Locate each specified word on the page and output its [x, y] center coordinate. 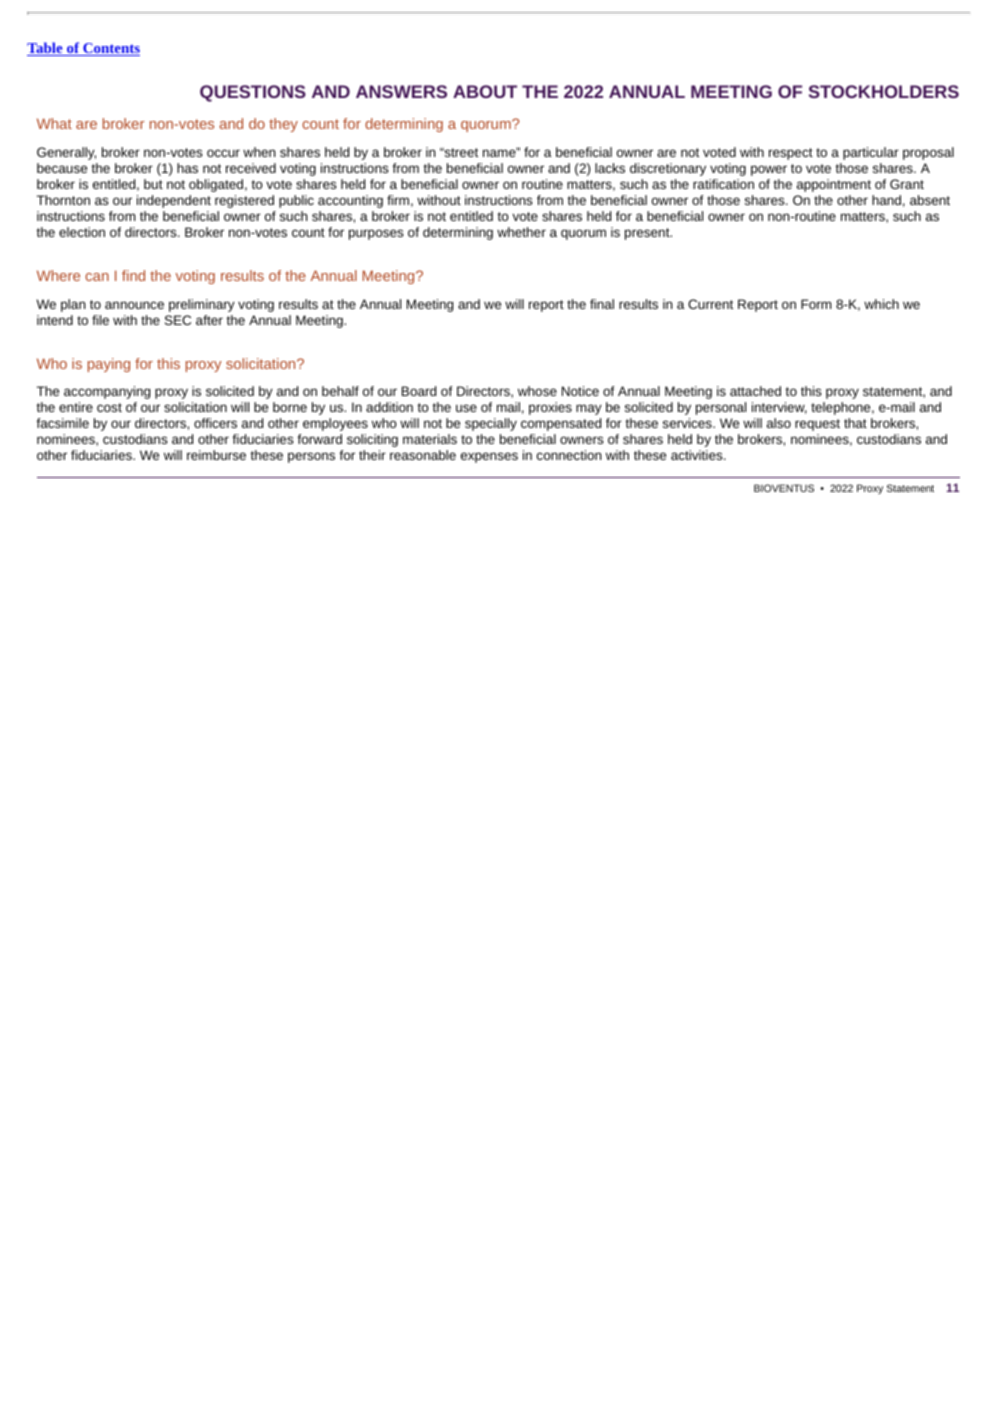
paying [109, 365]
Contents [110, 49]
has [187, 168]
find [133, 275]
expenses [489, 457]
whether [521, 232]
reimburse [216, 455]
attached [755, 391]
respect [791, 154]
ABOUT [485, 91]
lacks [610, 168]
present [648, 234]
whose [537, 391]
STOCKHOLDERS [884, 91]
